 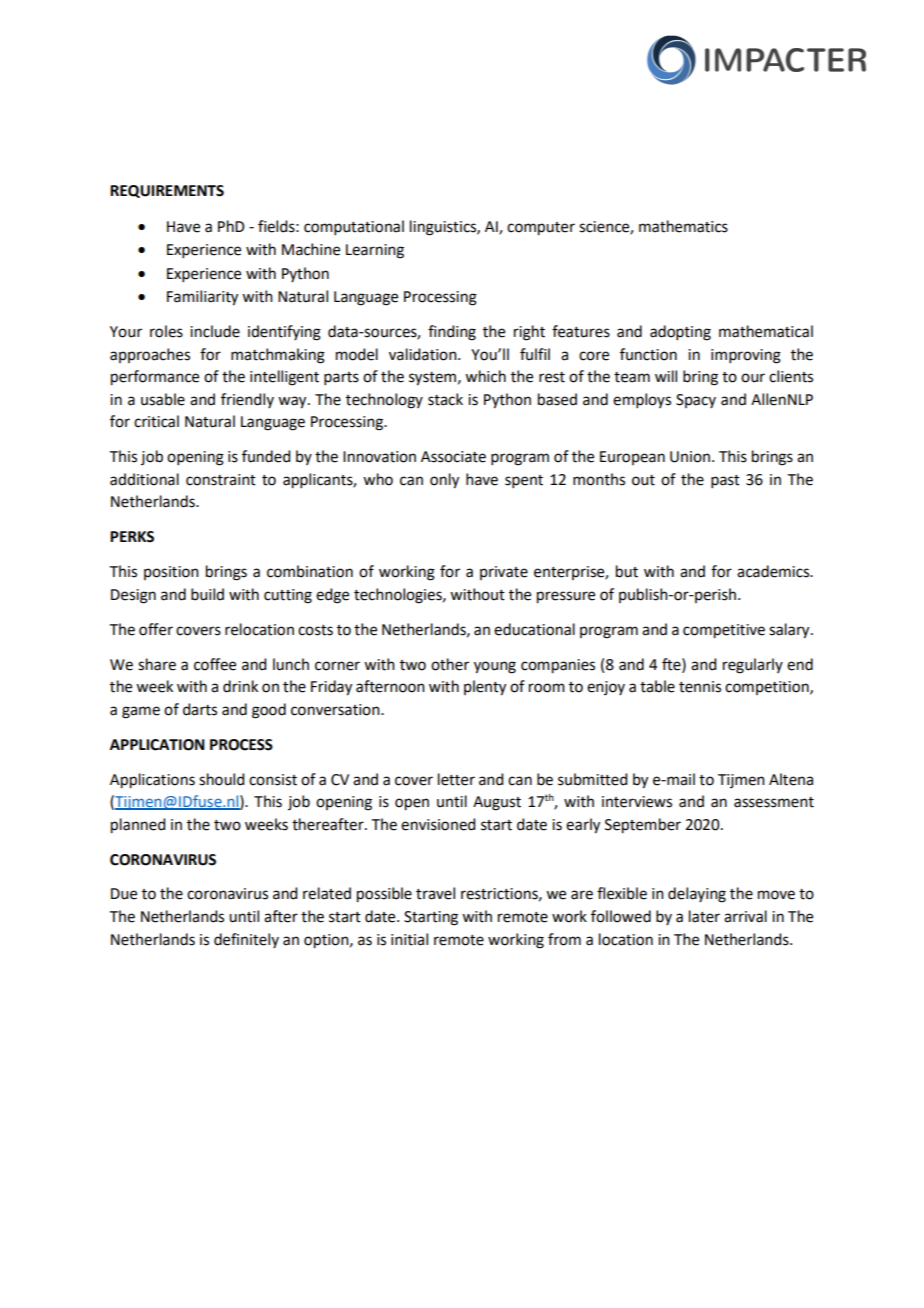 What do you see at coordinates (683, 226) in the screenshot?
I see `mathematics` at bounding box center [683, 226].
